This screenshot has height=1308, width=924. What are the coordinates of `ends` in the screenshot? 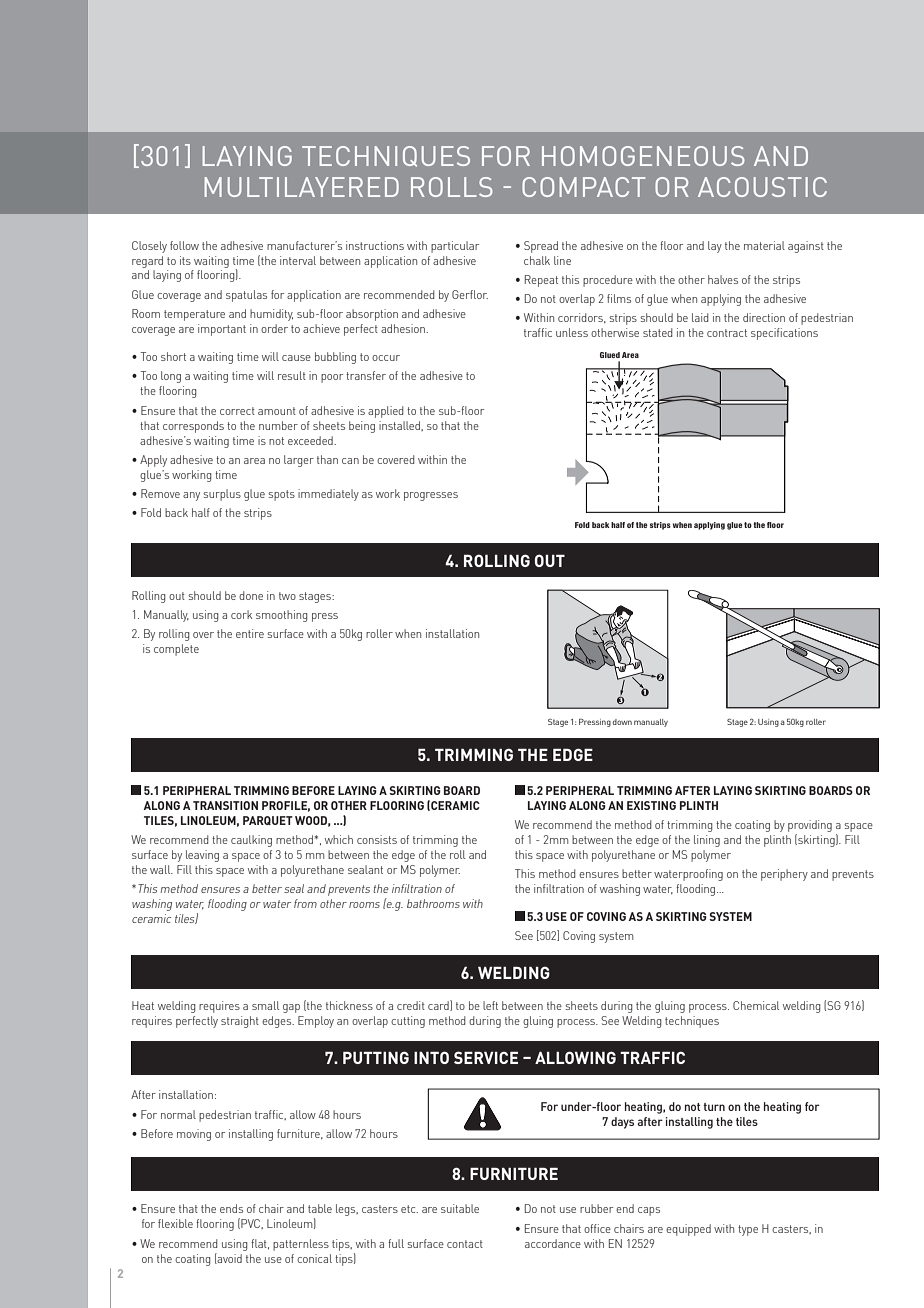 It's located at (231, 1208).
